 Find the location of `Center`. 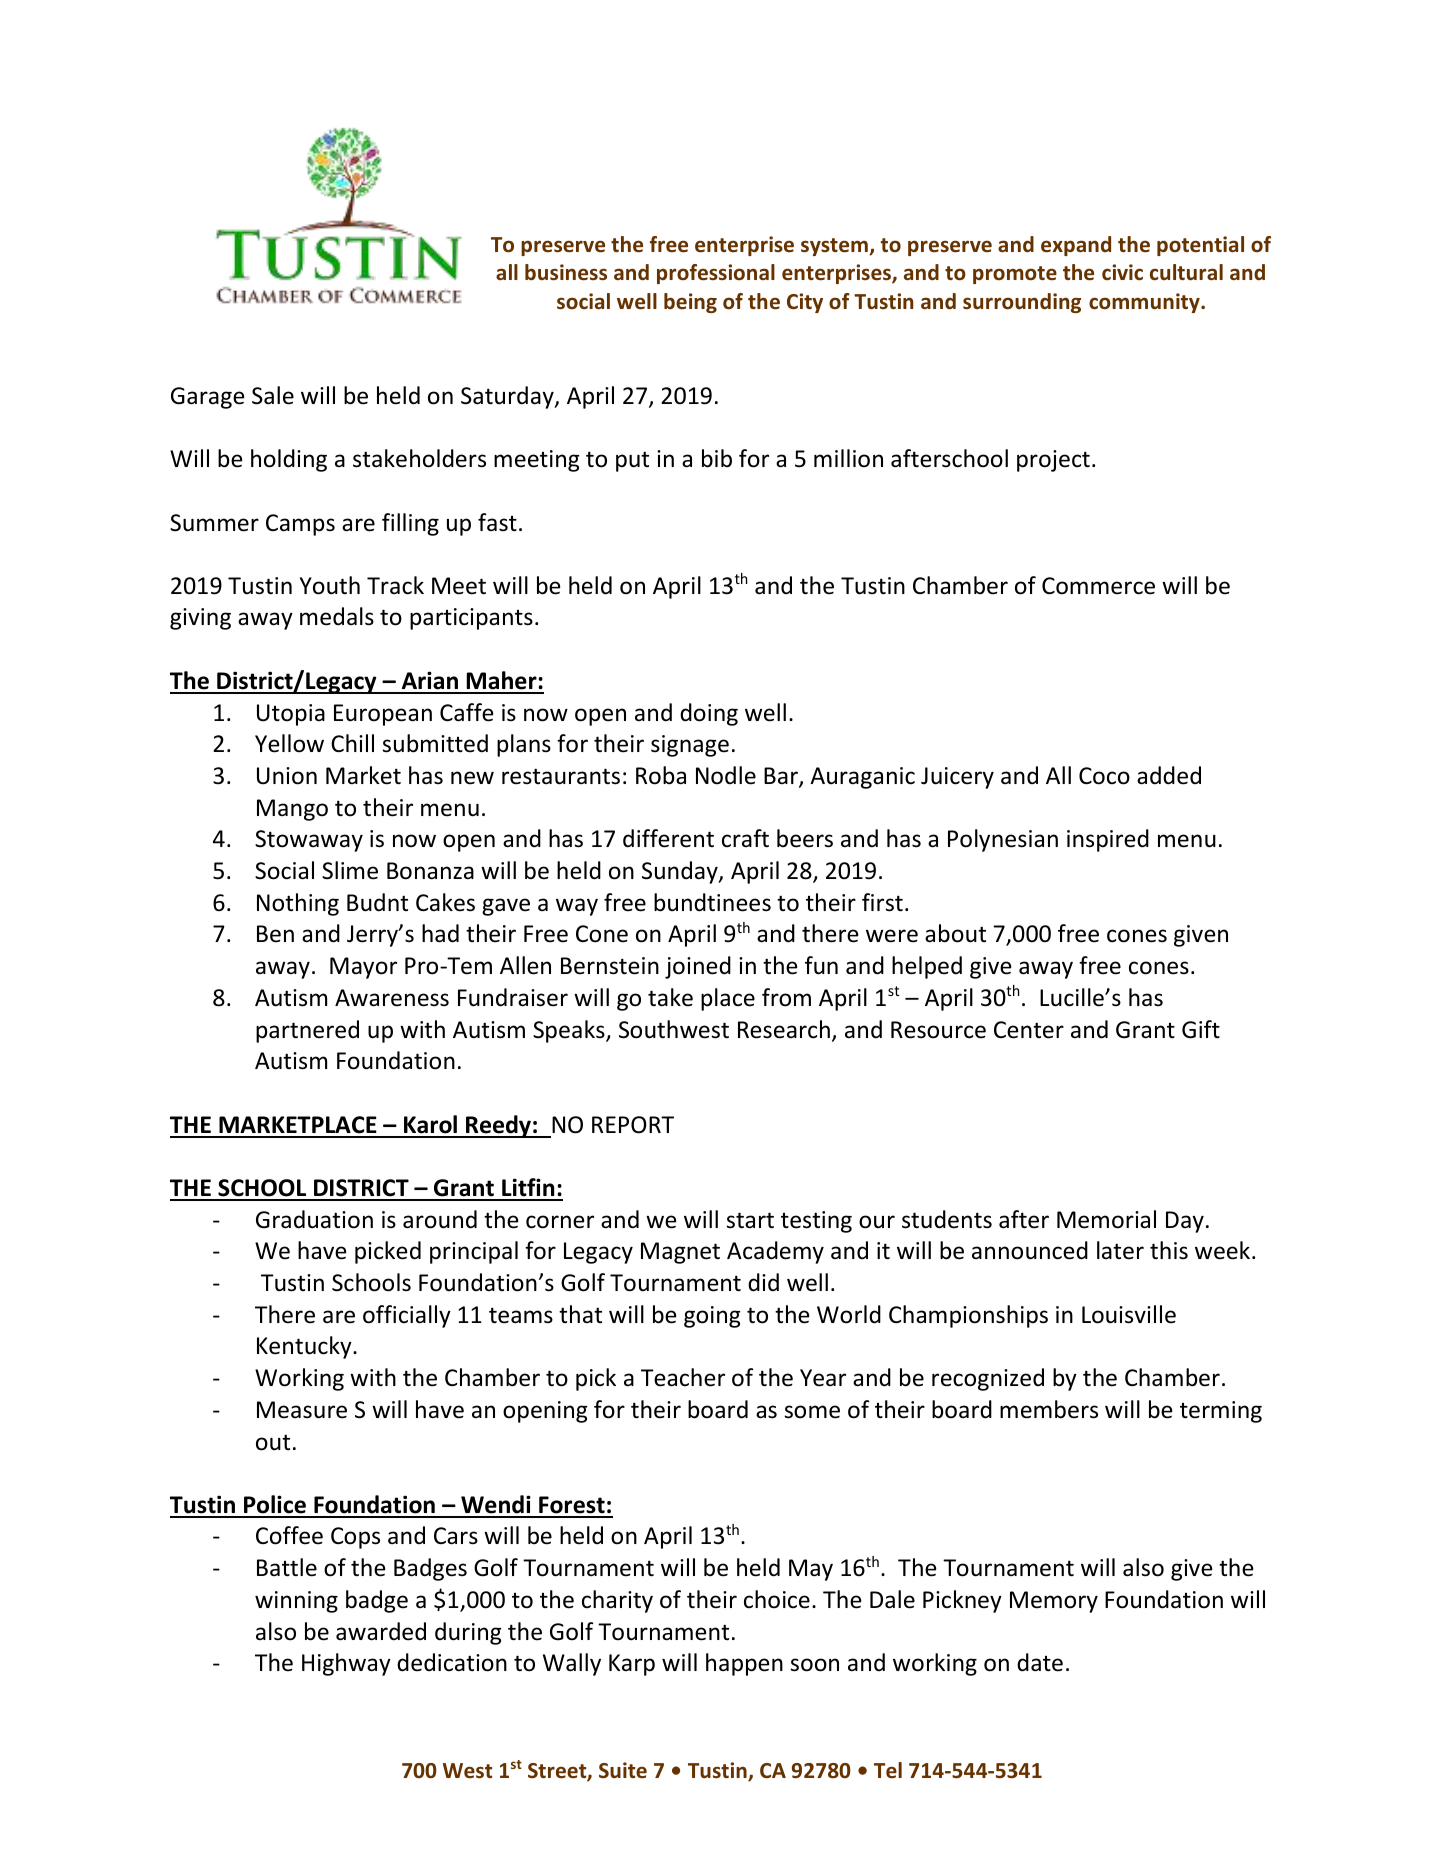

Center is located at coordinates (1029, 1030).
